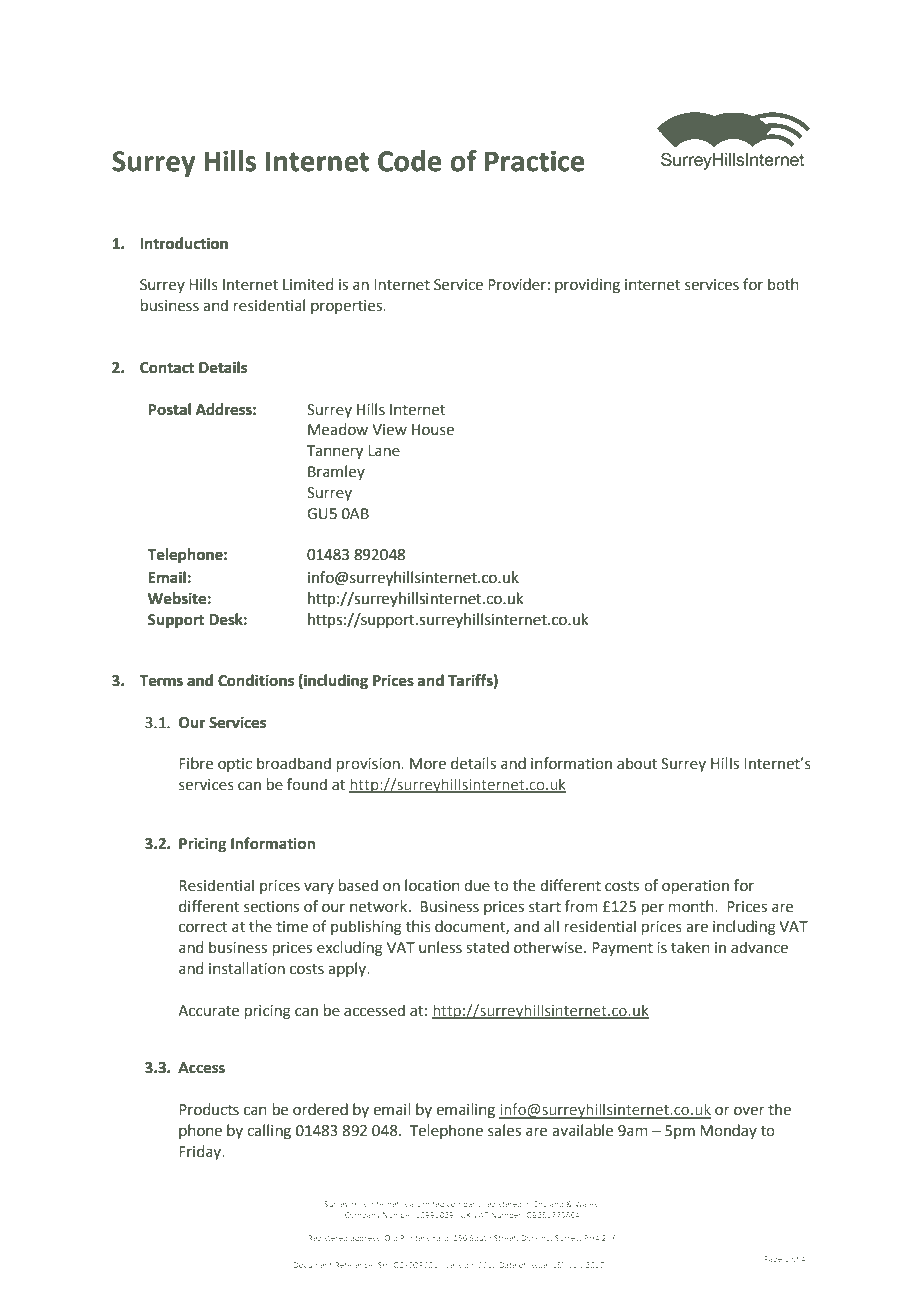 This screenshot has width=924, height=1308. I want to click on Friday, so click(201, 1152).
